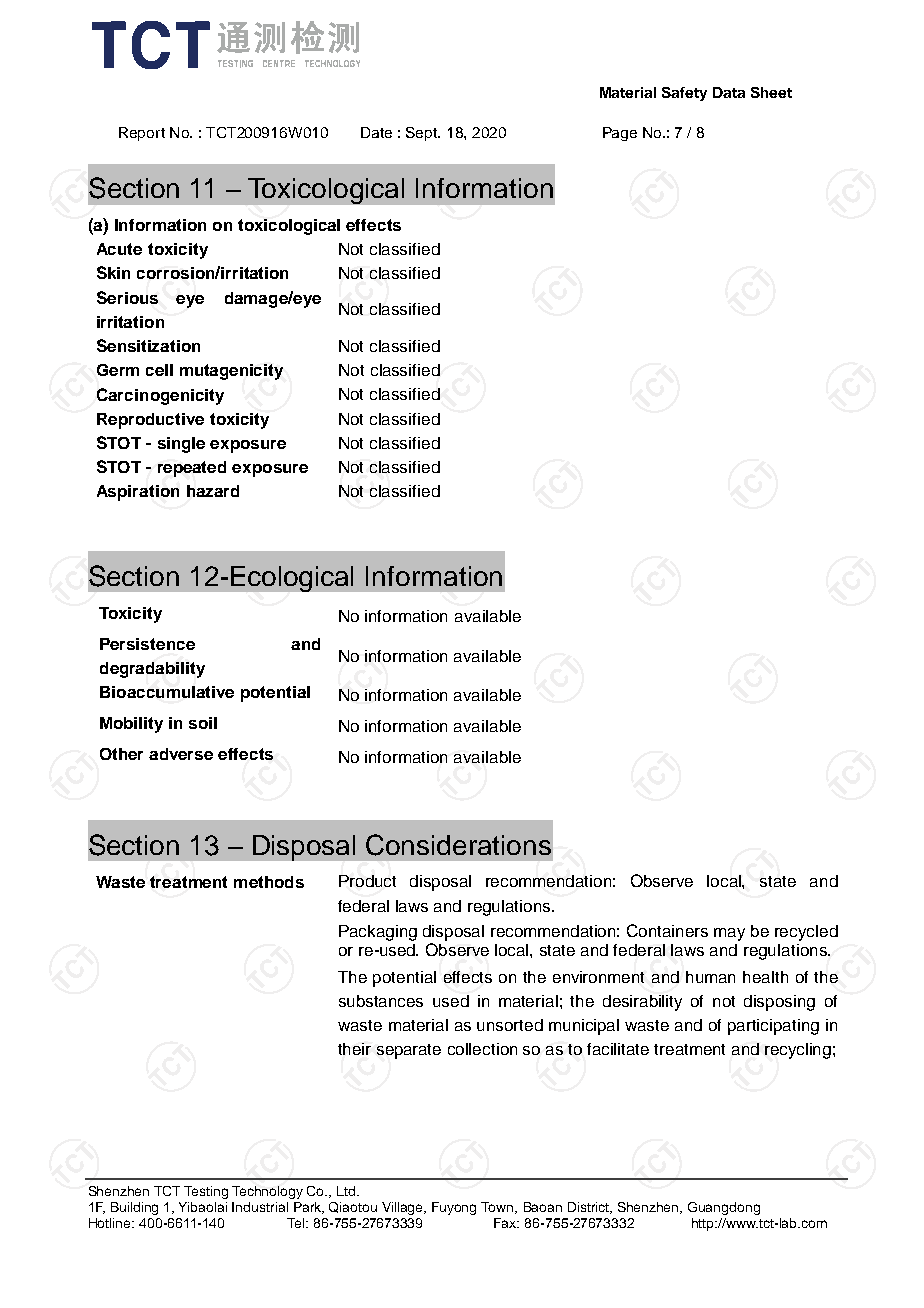 The width and height of the screenshot is (924, 1308). What do you see at coordinates (269, 882) in the screenshot?
I see `methods` at bounding box center [269, 882].
